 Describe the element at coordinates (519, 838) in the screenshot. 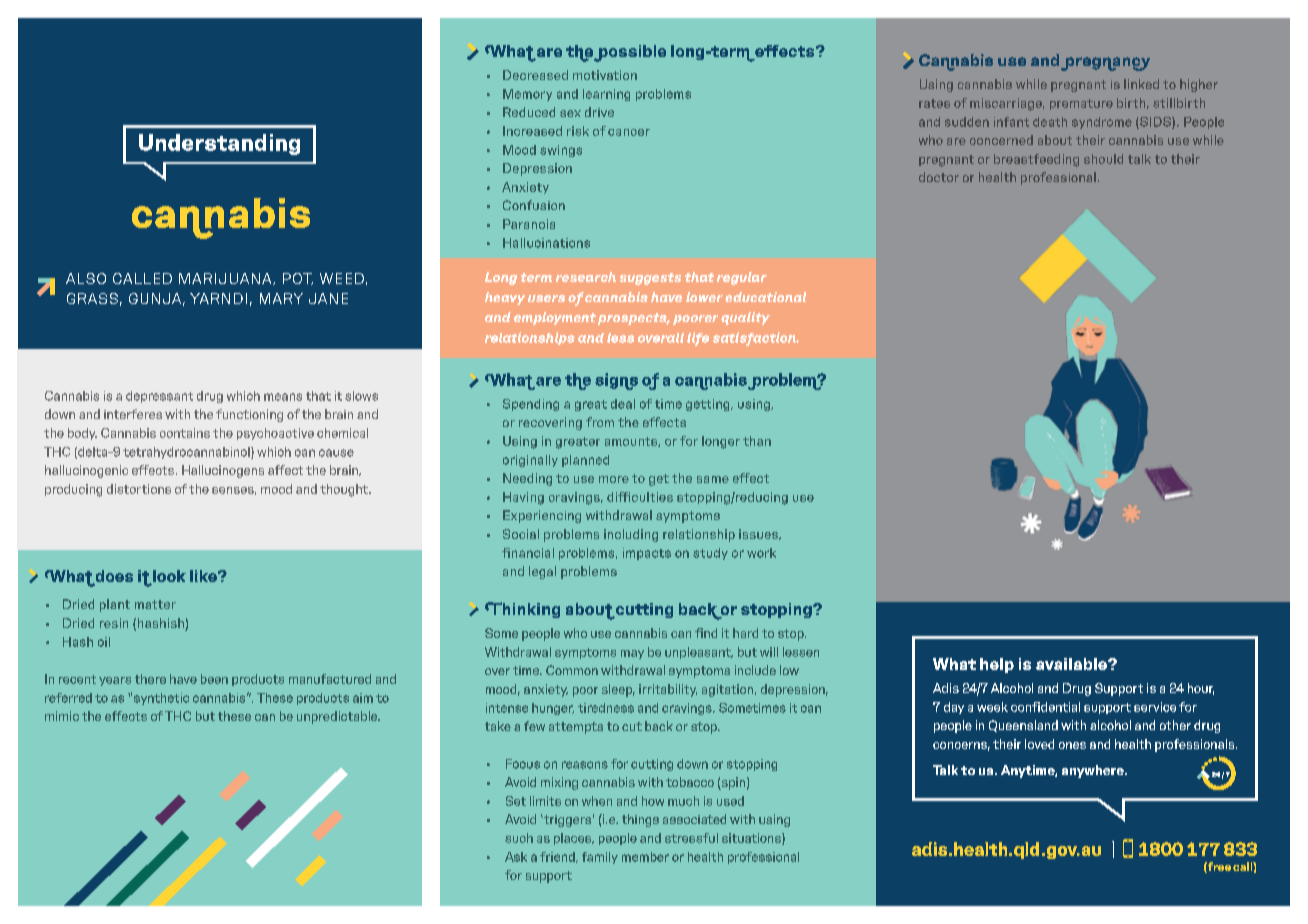

I see `such` at that location.
